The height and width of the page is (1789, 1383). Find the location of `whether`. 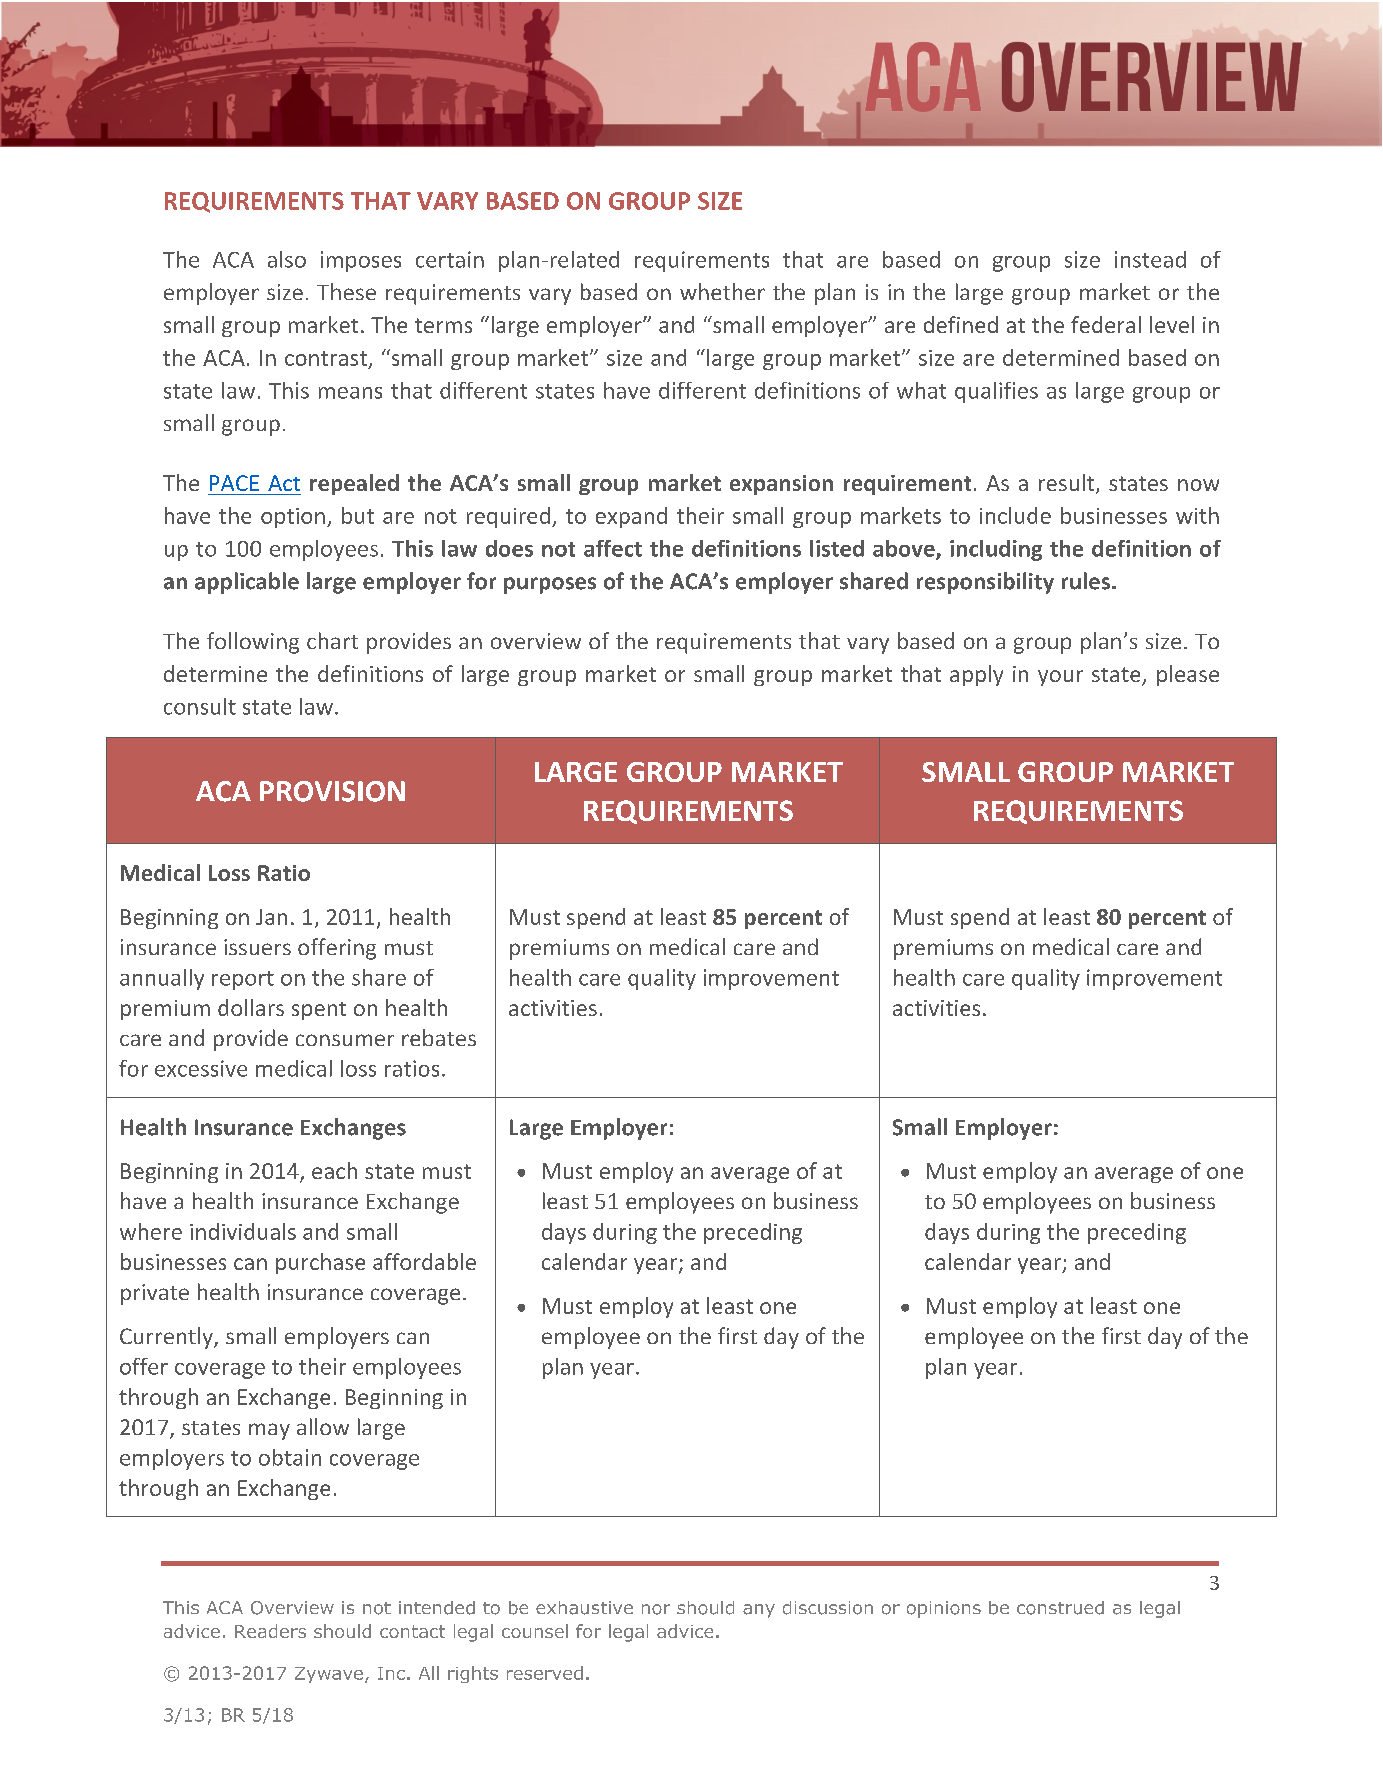

whether is located at coordinates (722, 291).
